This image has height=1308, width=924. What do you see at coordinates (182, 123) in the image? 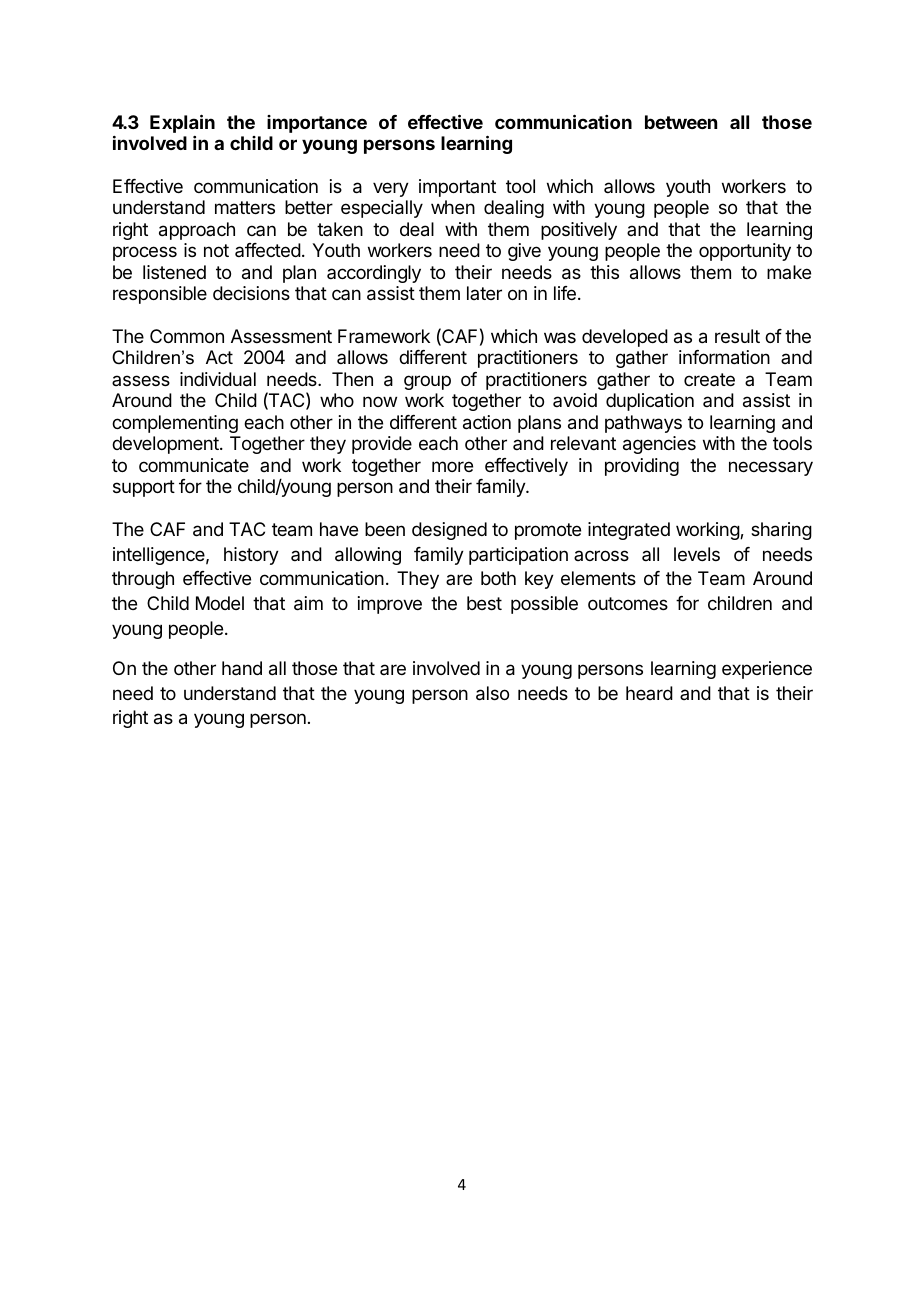
I see `Explain` at bounding box center [182, 123].
